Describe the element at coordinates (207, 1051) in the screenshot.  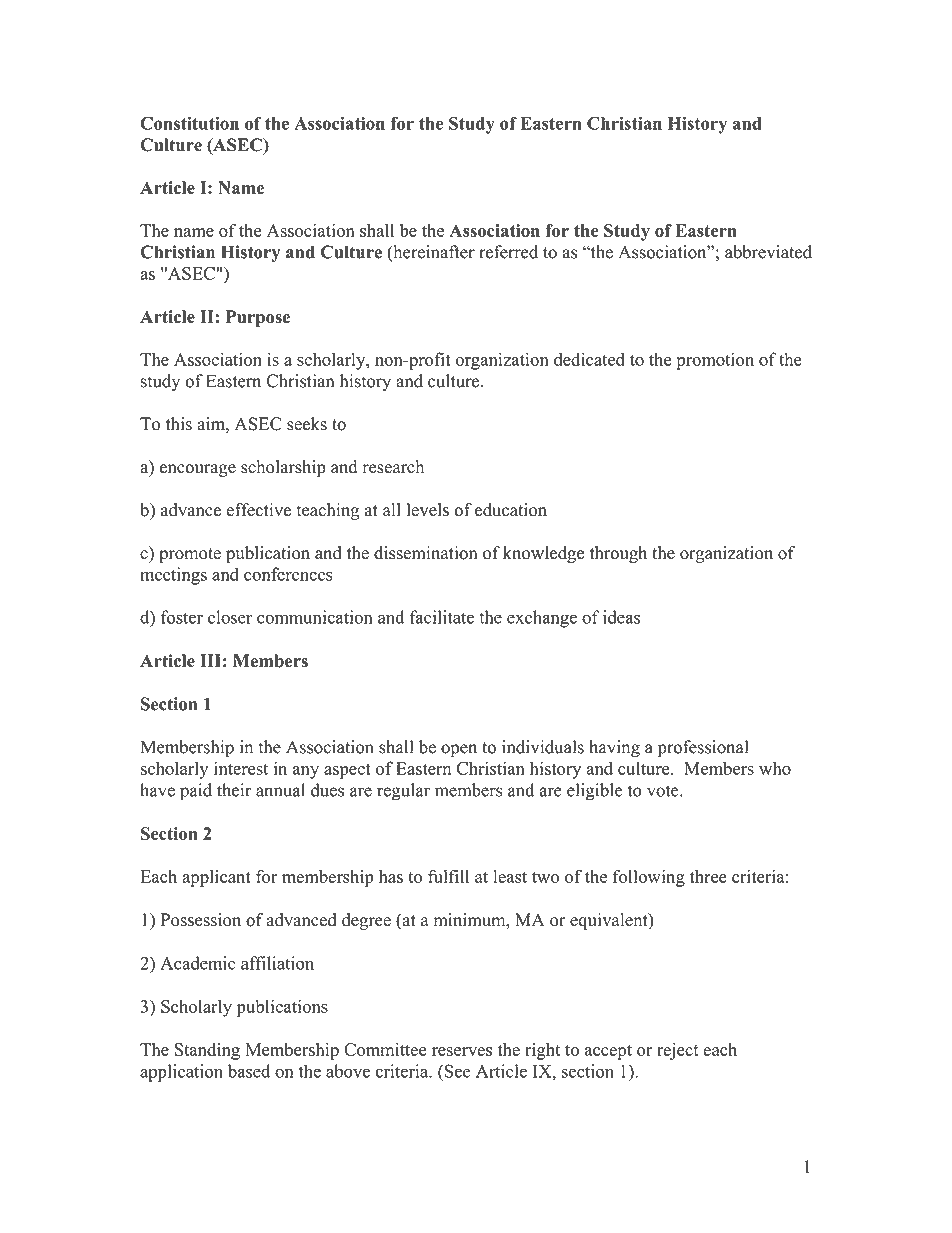
I see `Standing` at that location.
